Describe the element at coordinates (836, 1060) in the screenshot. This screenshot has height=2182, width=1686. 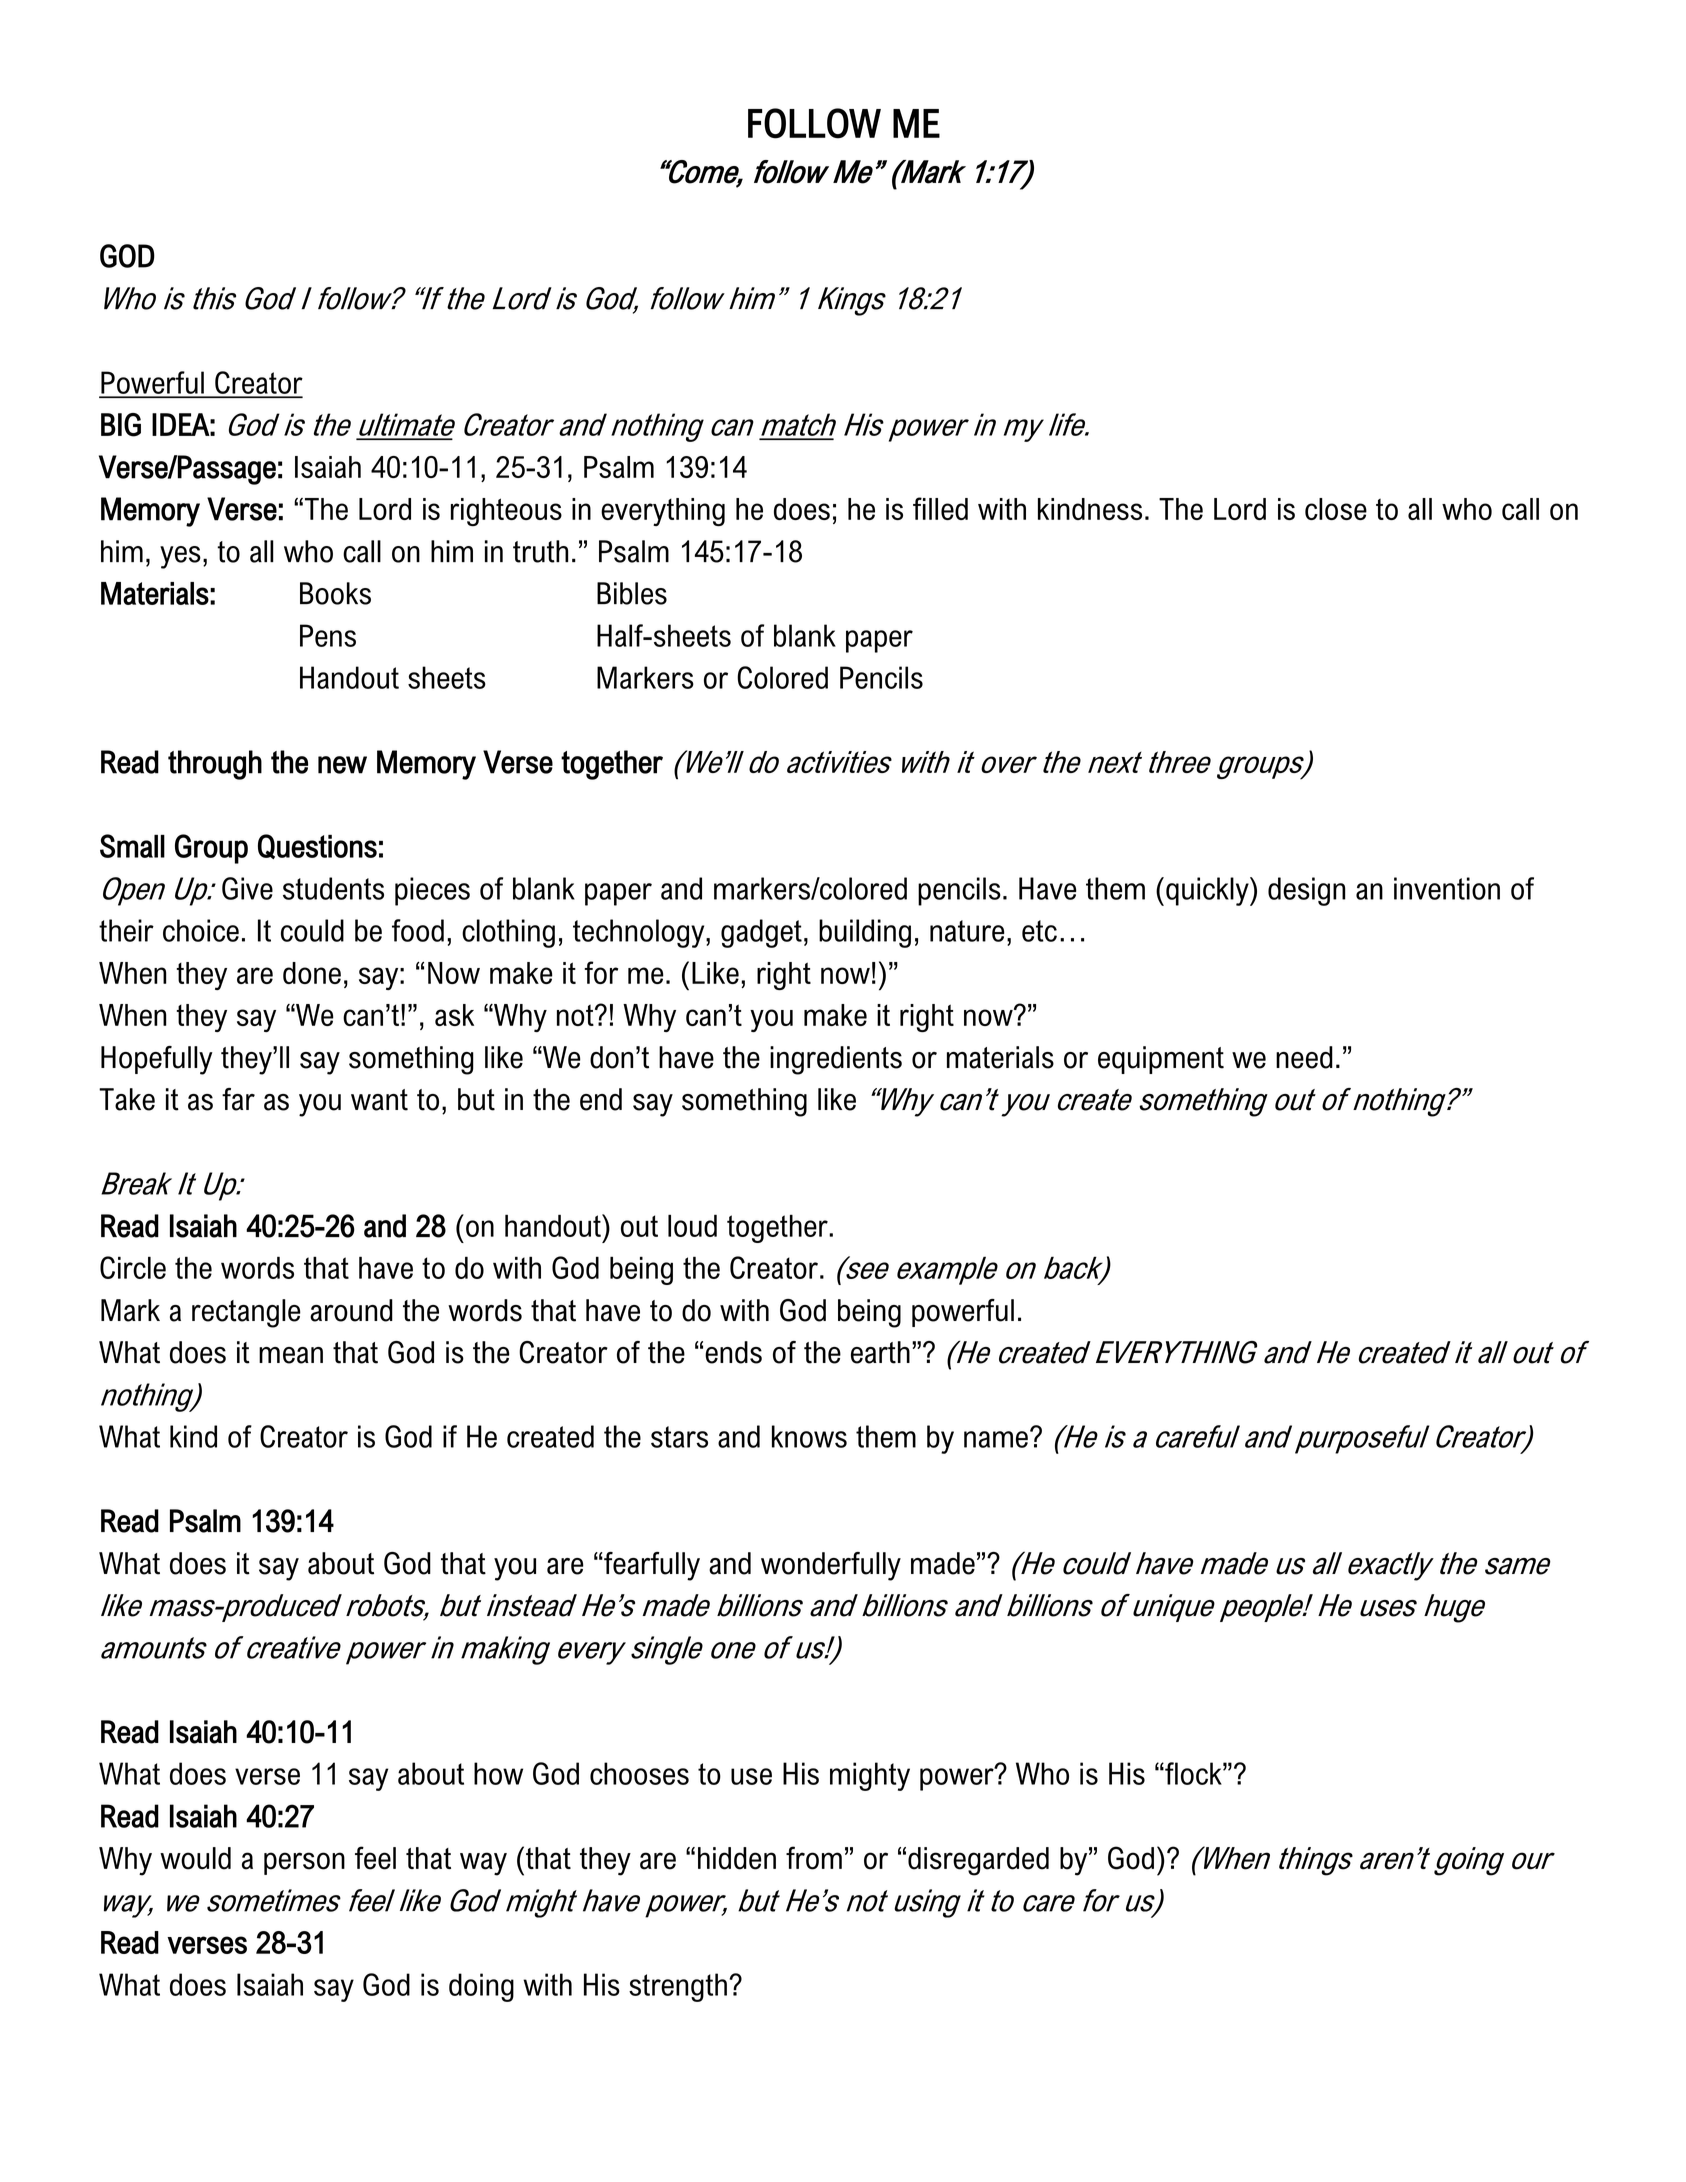
I see `ingredients` at that location.
